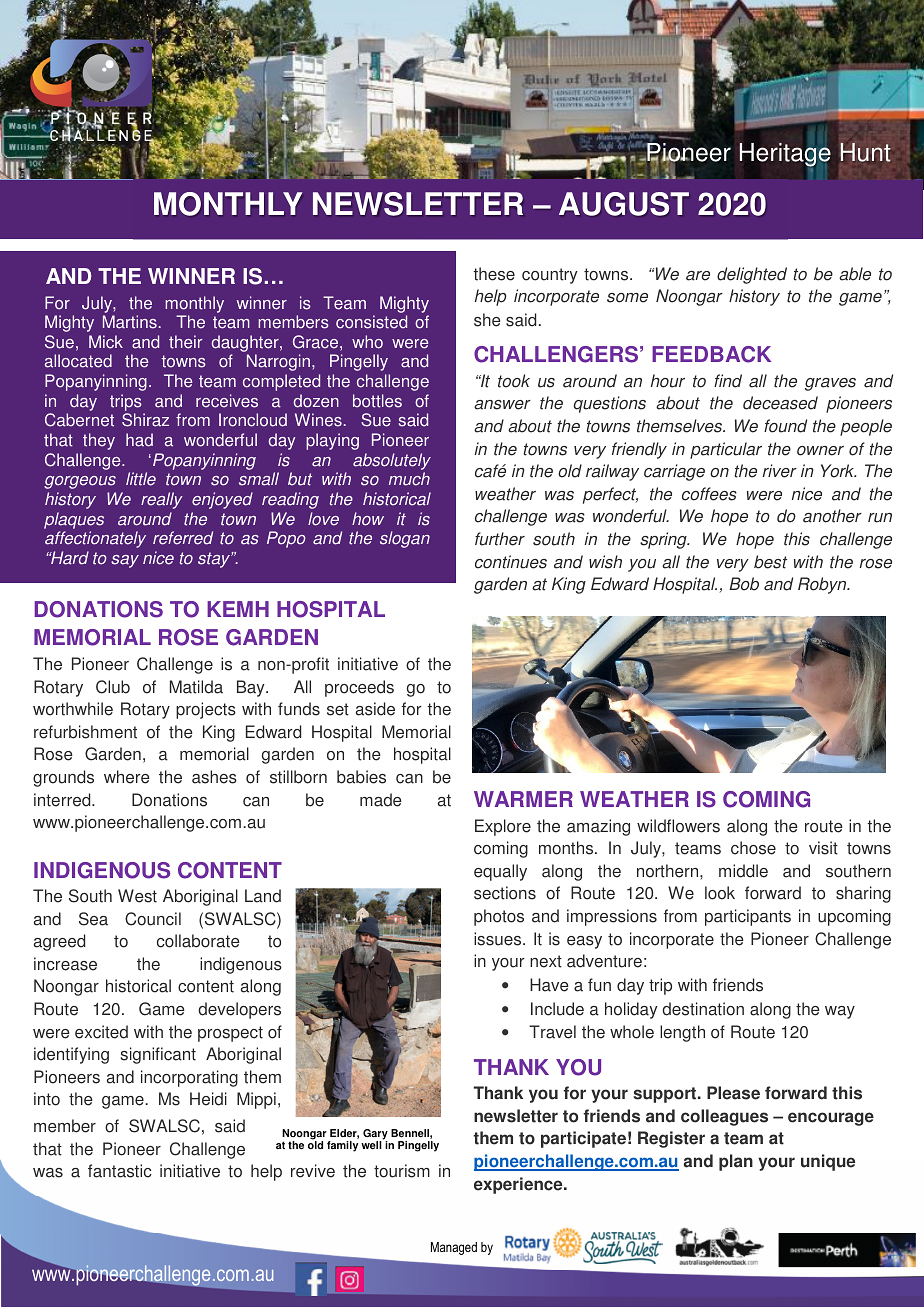 The width and height of the screenshot is (924, 1308). What do you see at coordinates (130, 322) in the screenshot?
I see `Martins` at bounding box center [130, 322].
